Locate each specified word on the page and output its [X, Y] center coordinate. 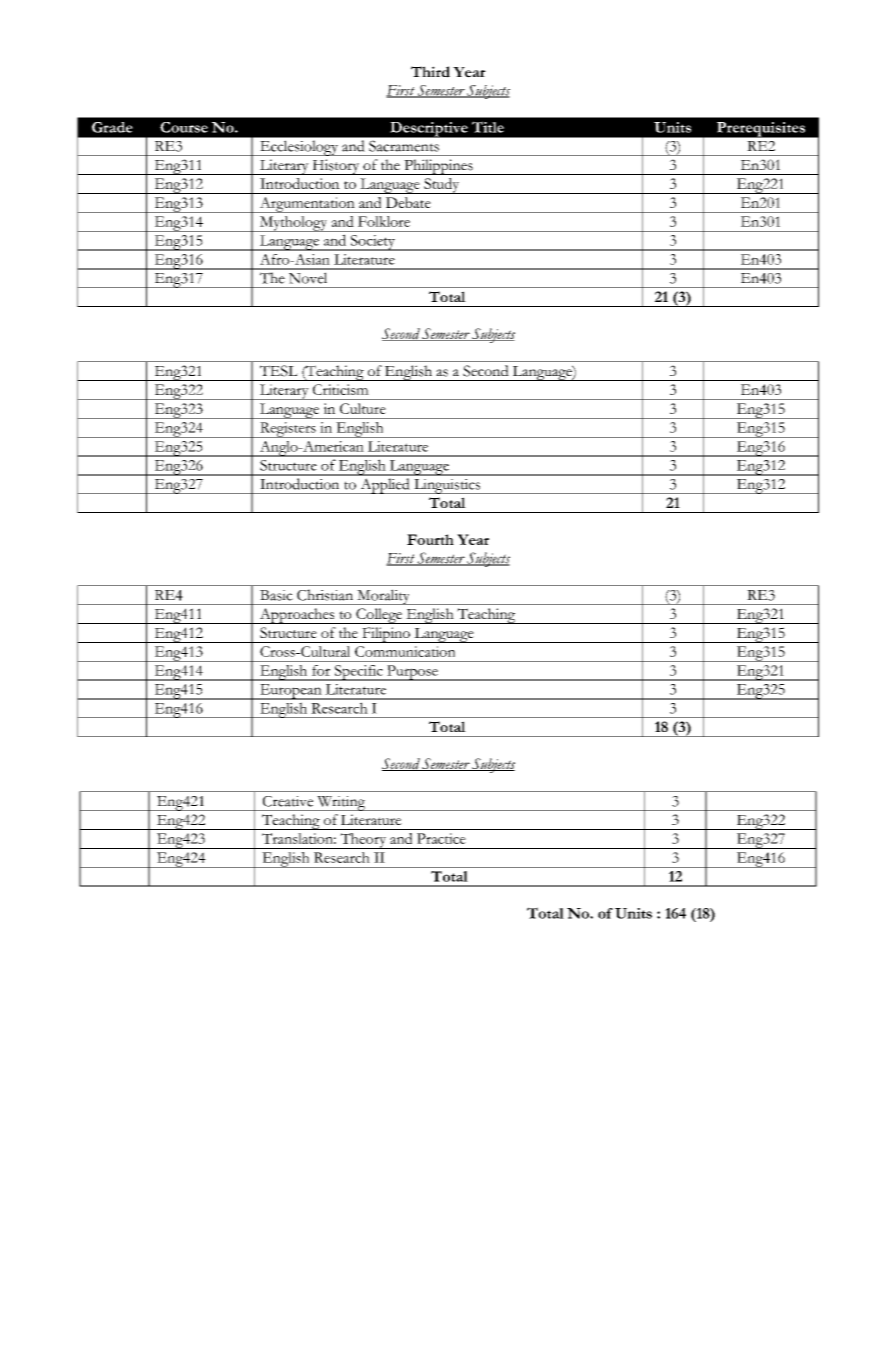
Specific [358, 673]
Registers [288, 430]
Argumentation [307, 205]
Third [430, 72]
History [336, 167]
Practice [441, 838]
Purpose [412, 673]
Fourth [430, 539]
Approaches [297, 616]
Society [372, 243]
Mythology [293, 224]
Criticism [341, 389]
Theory [363, 841]
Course [184, 127]
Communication [405, 651]
